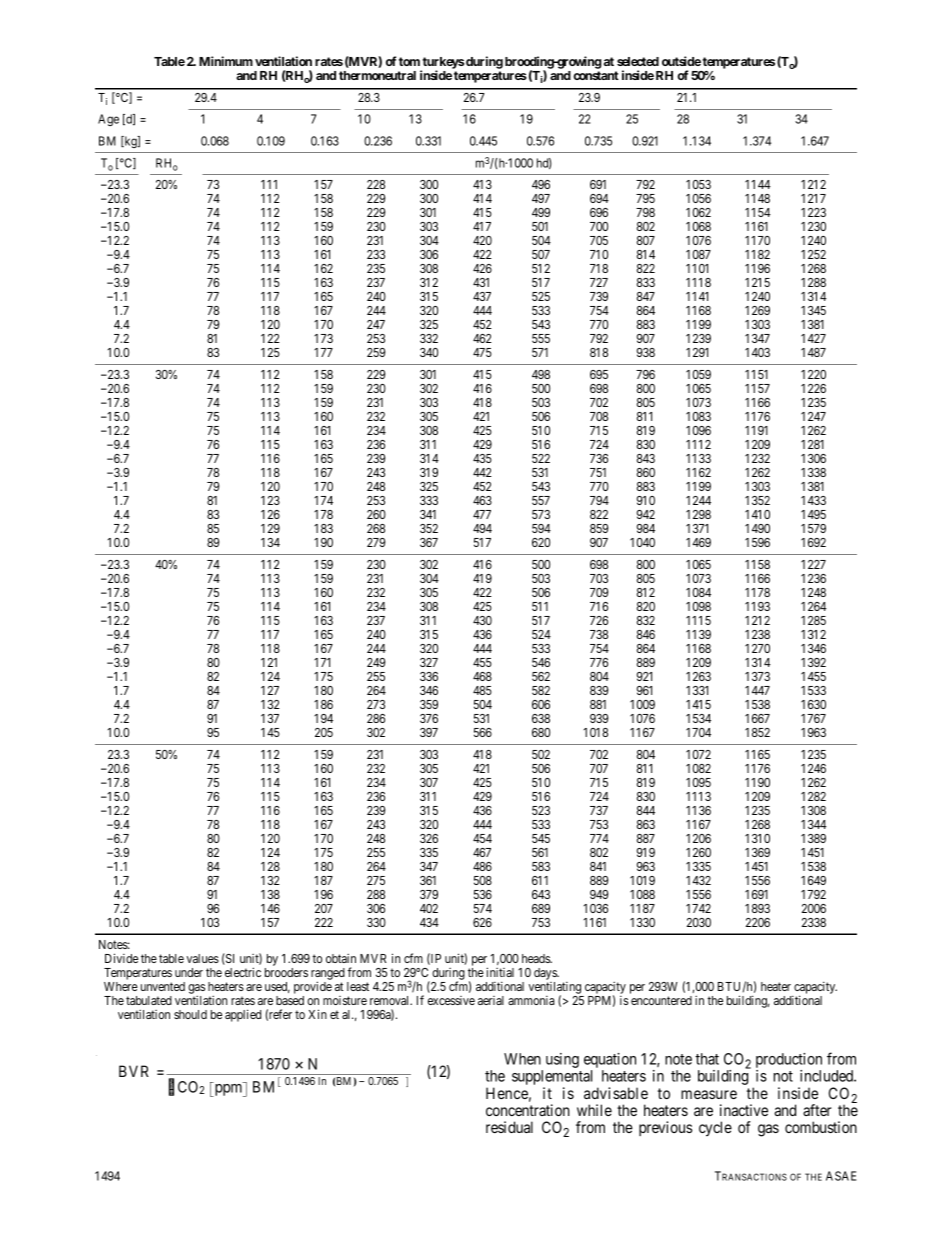 This screenshot has height=1233, width=952. What do you see at coordinates (341, 958) in the screenshot?
I see `obtain` at bounding box center [341, 958].
